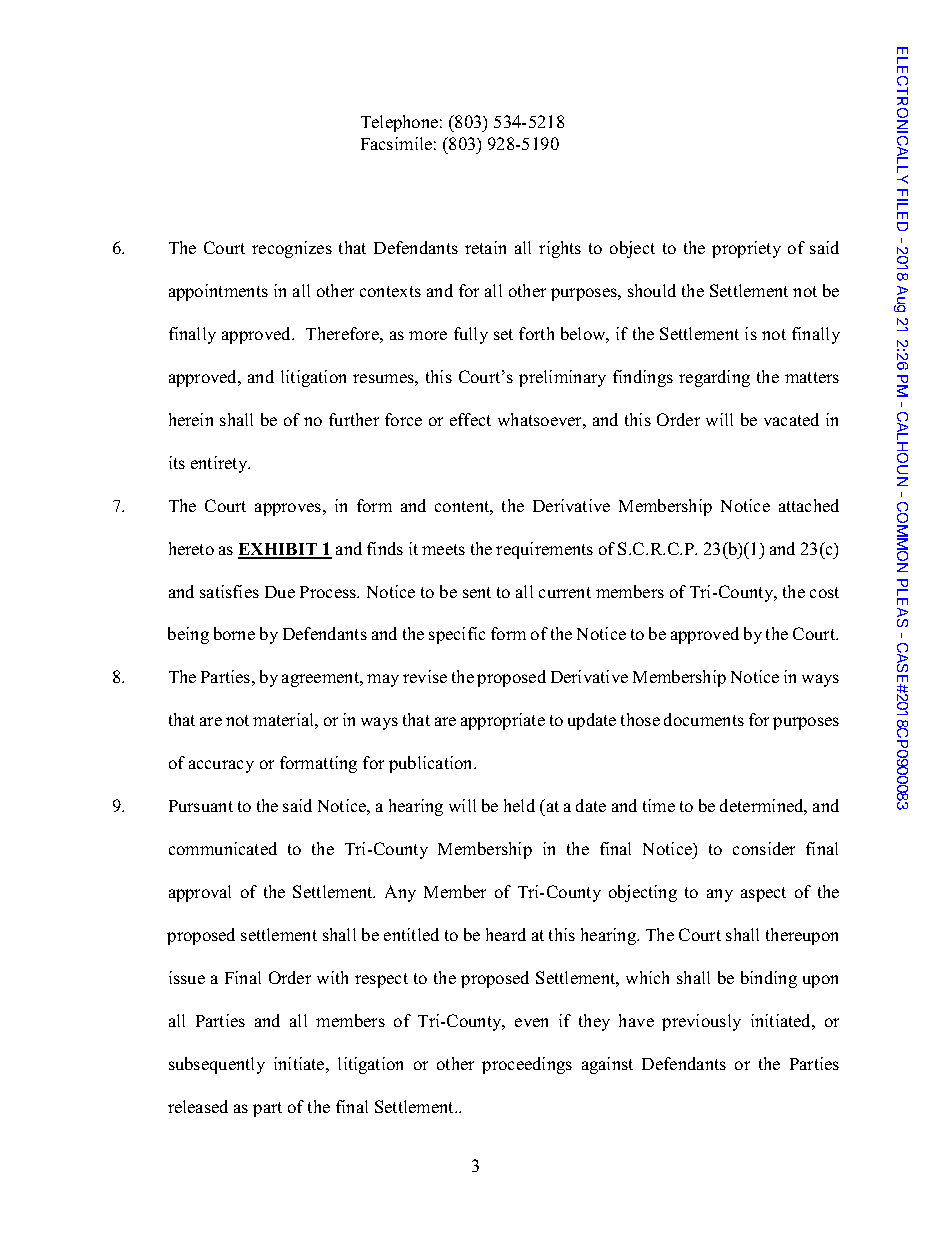  I want to click on appropriate, so click(503, 721).
